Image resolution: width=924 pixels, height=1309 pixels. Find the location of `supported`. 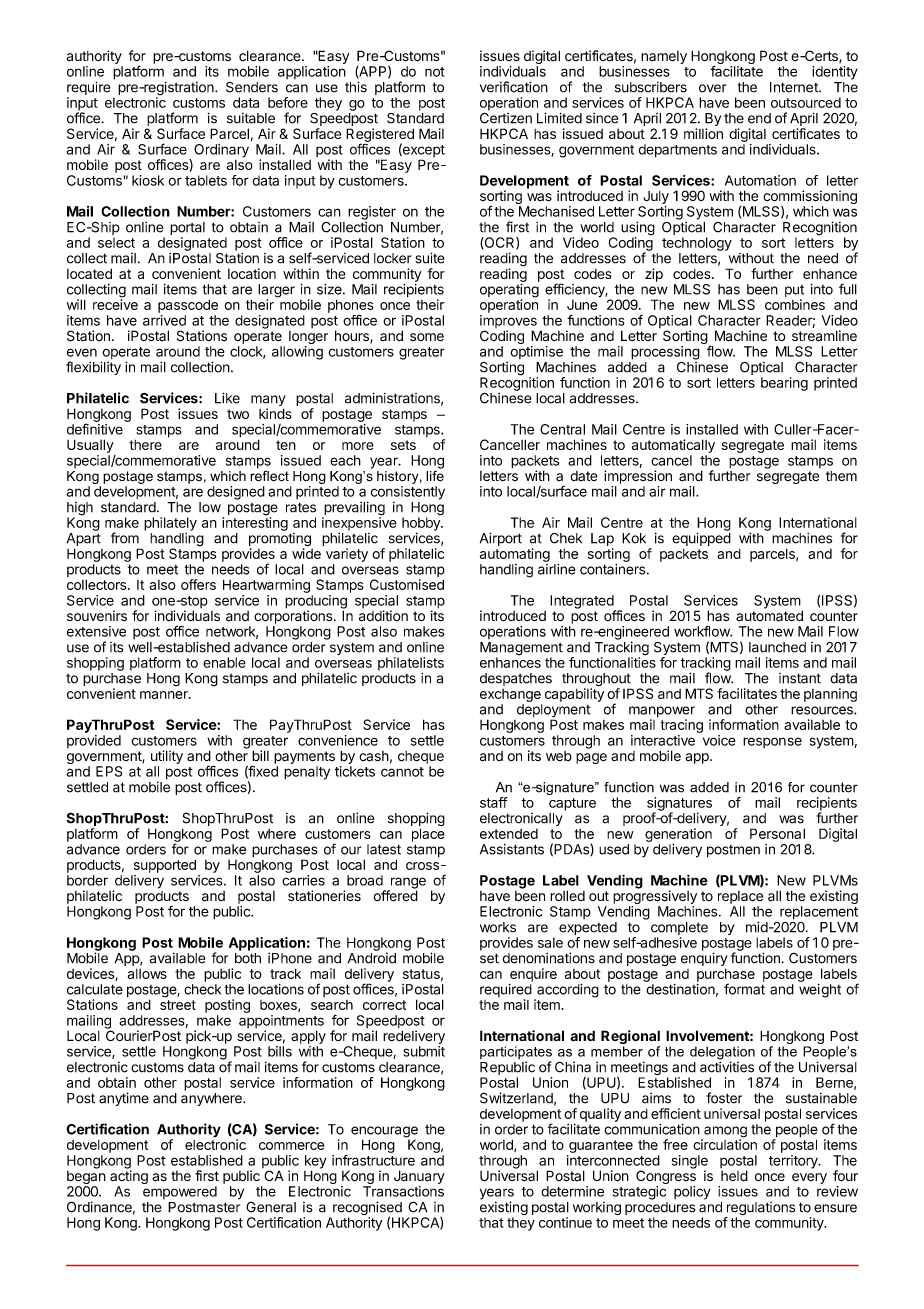

supported is located at coordinates (165, 866).
